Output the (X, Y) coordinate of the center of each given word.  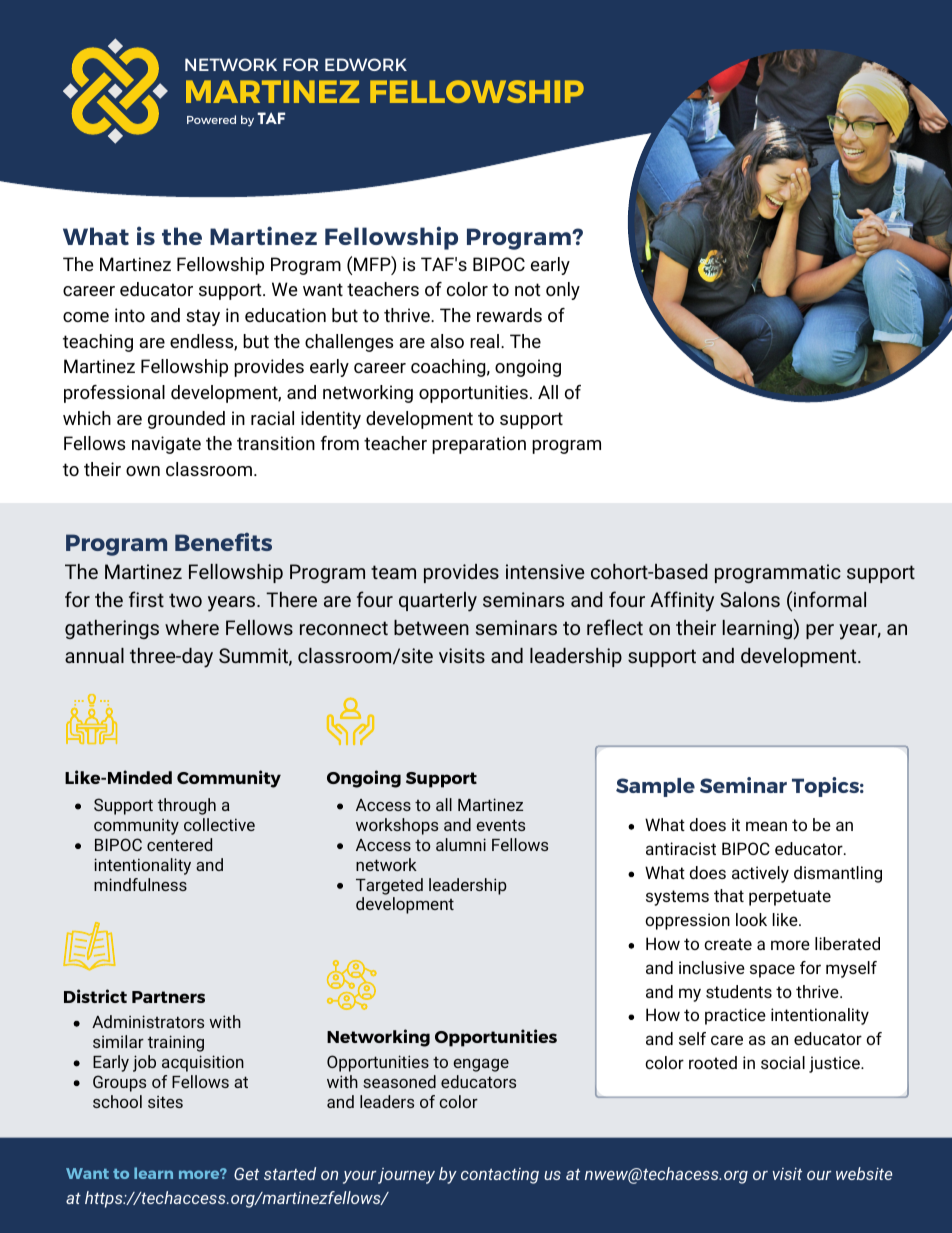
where (192, 627)
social (783, 1062)
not (528, 289)
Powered (211, 119)
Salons (750, 599)
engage (481, 1065)
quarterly (438, 602)
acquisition (203, 1063)
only (563, 291)
